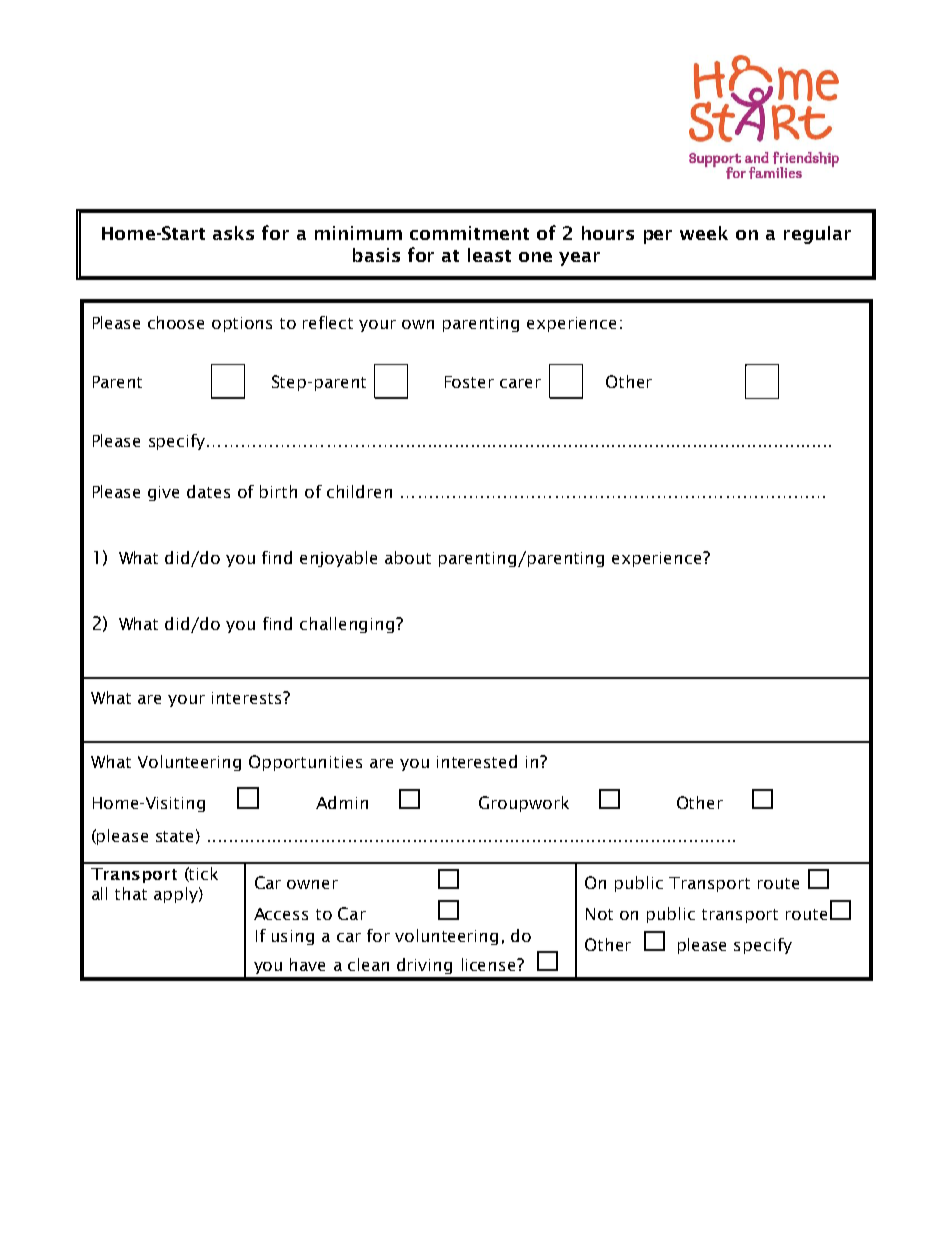 Image resolution: width=952 pixels, height=1233 pixels. Describe the element at coordinates (477, 761) in the document. I see `interested` at that location.
